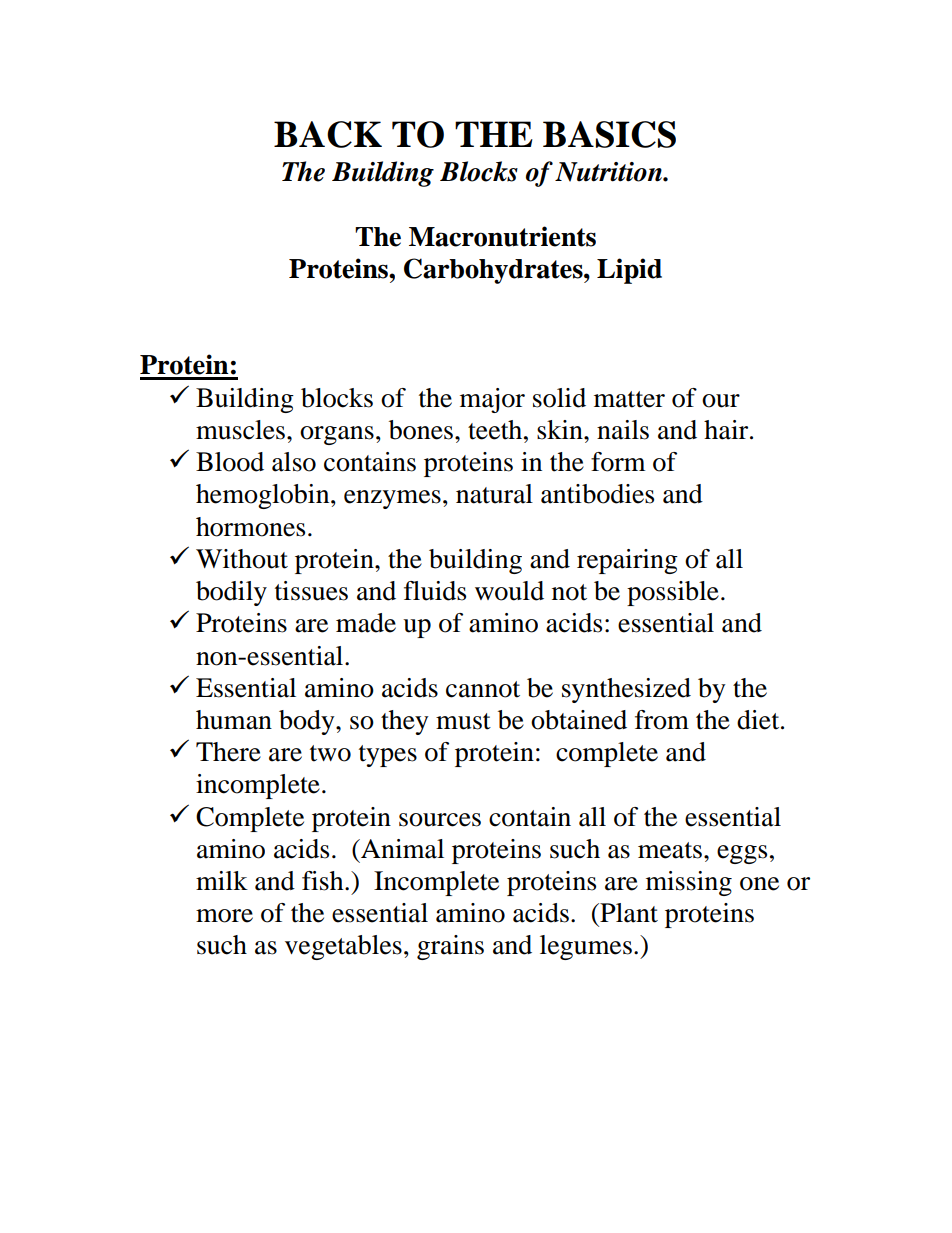 The height and width of the page is (1233, 952). I want to click on synthesized, so click(626, 690).
